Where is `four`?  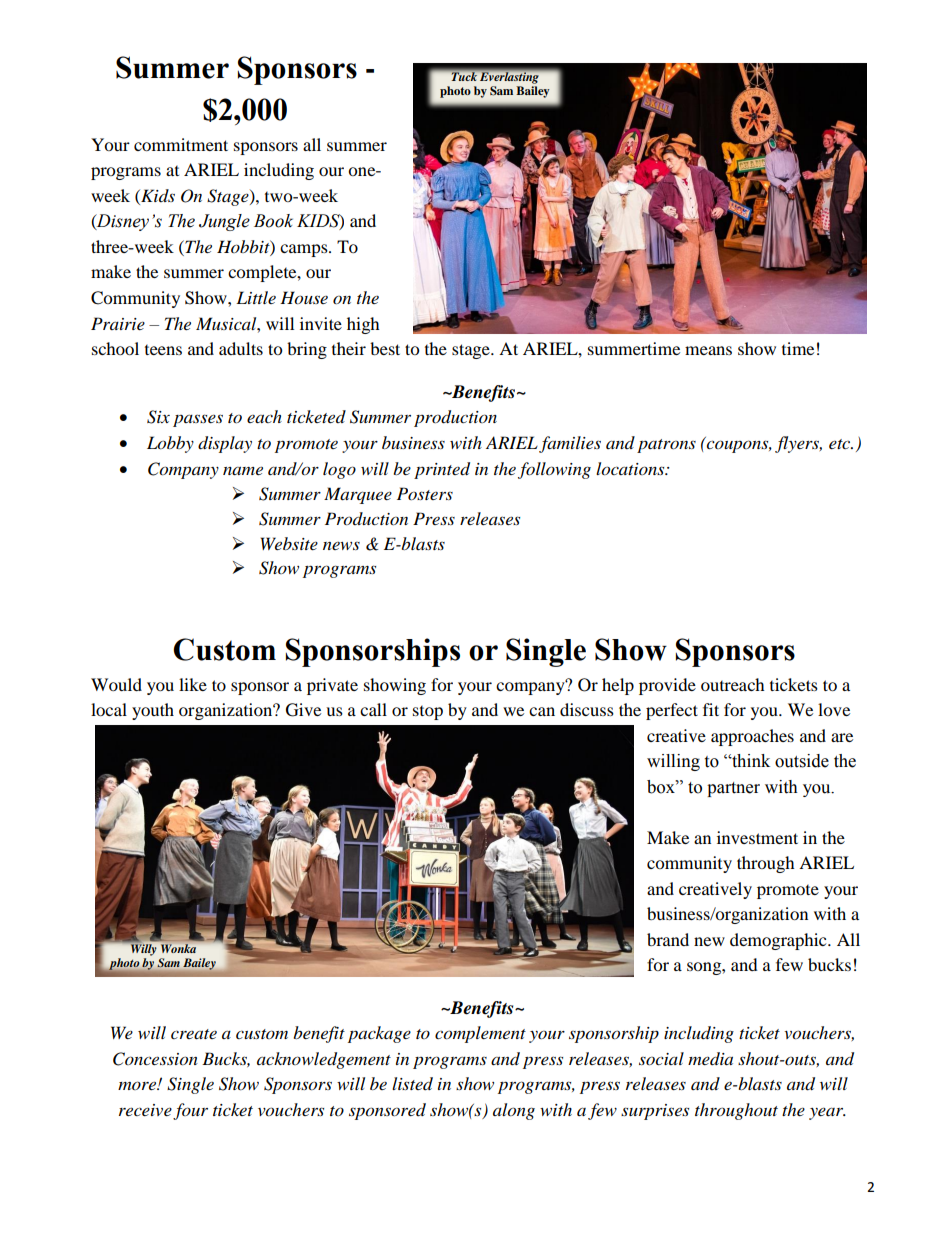
four is located at coordinates (190, 1111).
